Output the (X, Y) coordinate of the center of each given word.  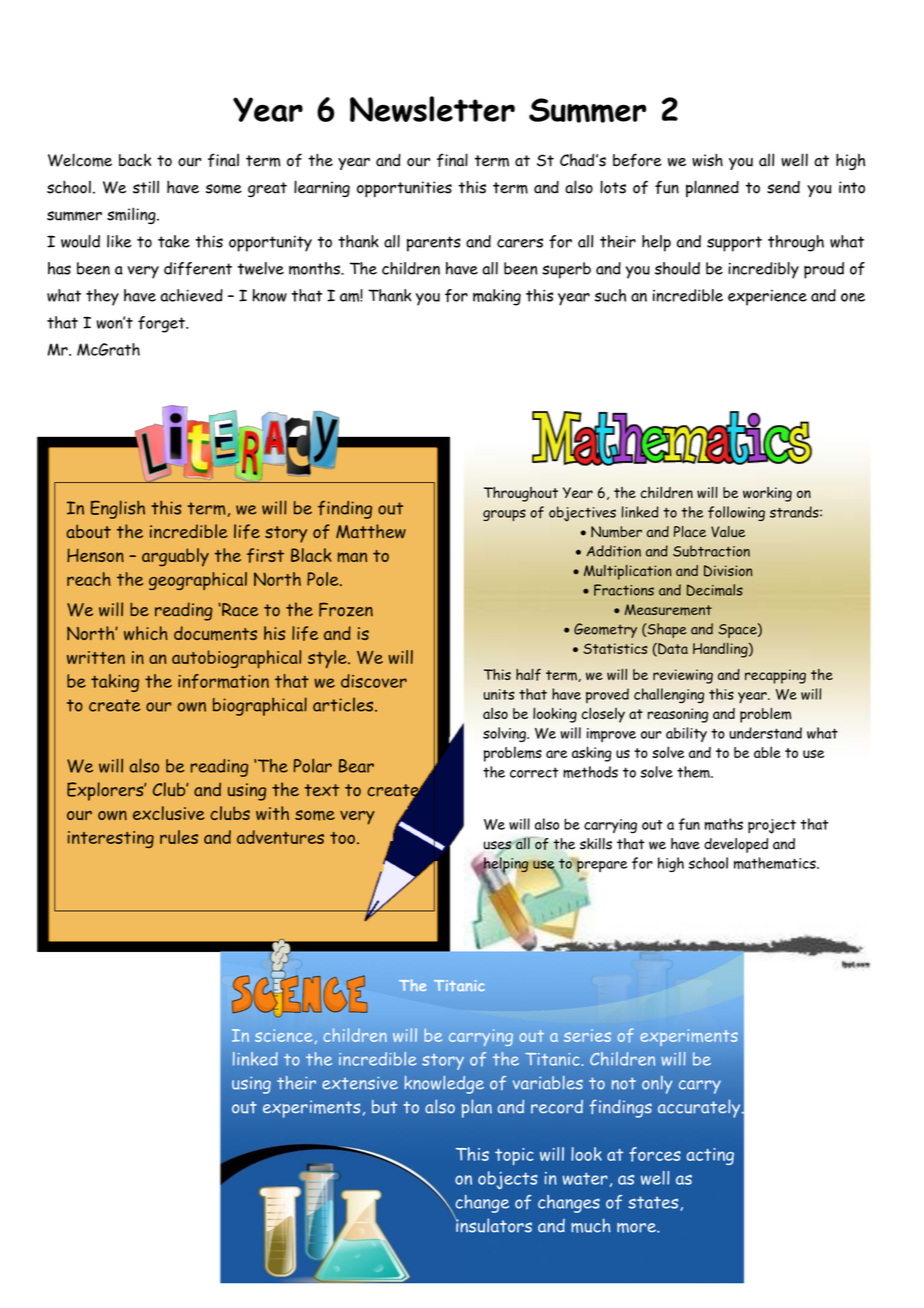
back (135, 160)
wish (707, 160)
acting (710, 1156)
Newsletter (432, 109)
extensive (360, 1083)
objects (508, 1180)
